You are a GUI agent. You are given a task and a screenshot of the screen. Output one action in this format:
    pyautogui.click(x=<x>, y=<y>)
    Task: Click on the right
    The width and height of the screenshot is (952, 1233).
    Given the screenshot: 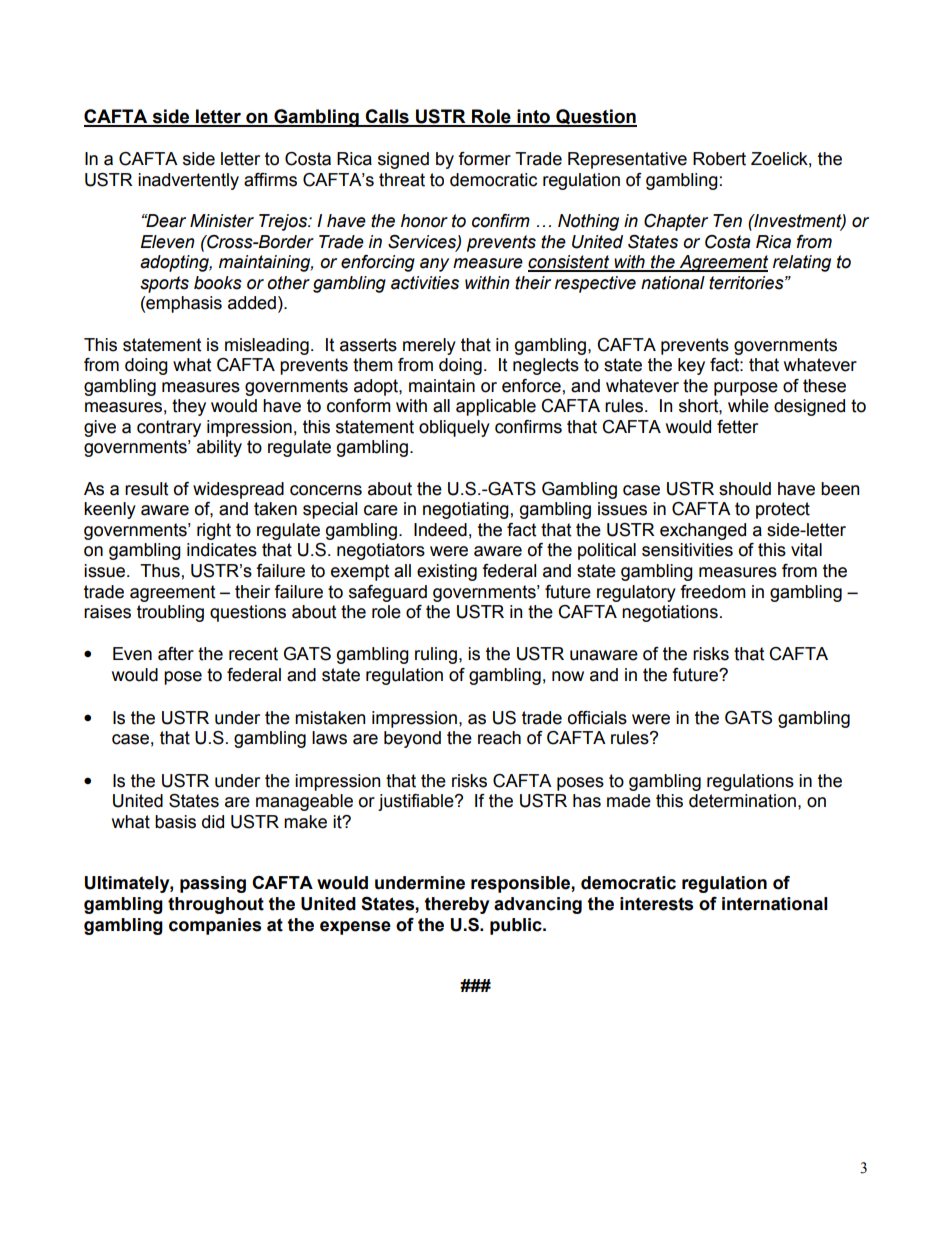 What is the action you would take?
    pyautogui.click(x=214, y=531)
